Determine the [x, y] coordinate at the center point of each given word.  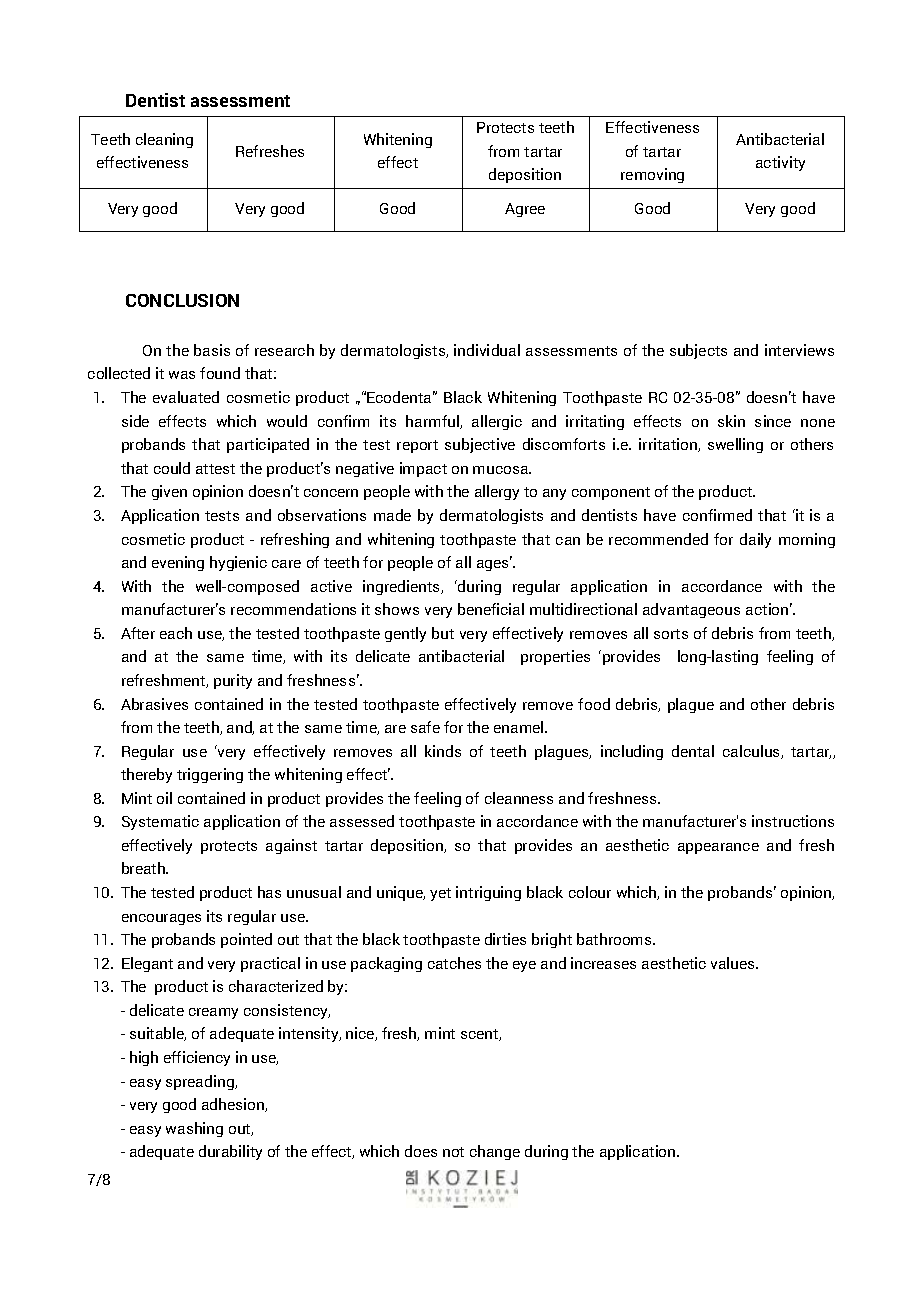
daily [755, 540]
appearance [718, 848]
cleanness [519, 798]
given [169, 492]
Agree [525, 210]
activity [780, 163]
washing [194, 1129]
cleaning [164, 140]
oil [164, 798]
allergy [497, 492]
